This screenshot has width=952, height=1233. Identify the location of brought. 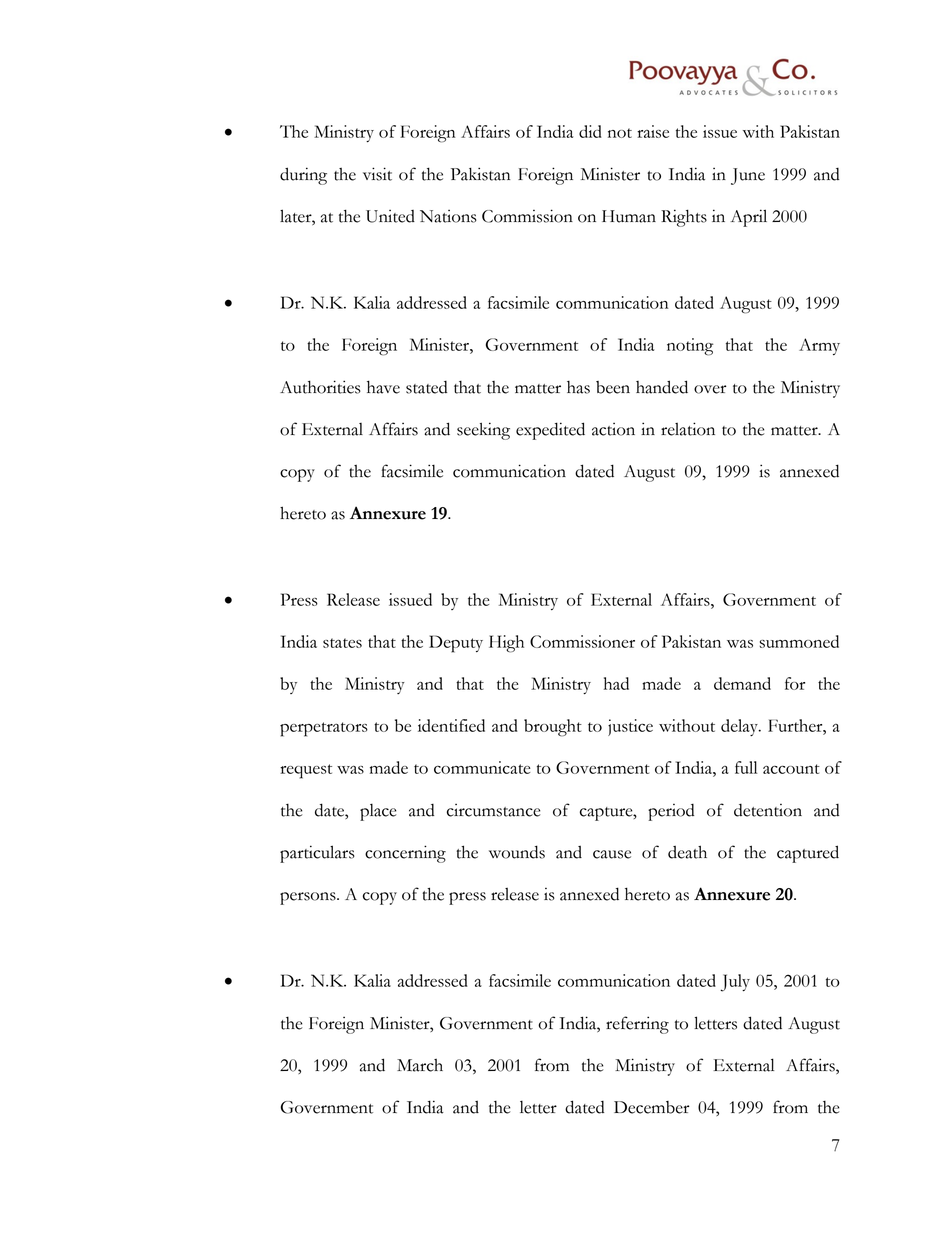
(553, 728).
